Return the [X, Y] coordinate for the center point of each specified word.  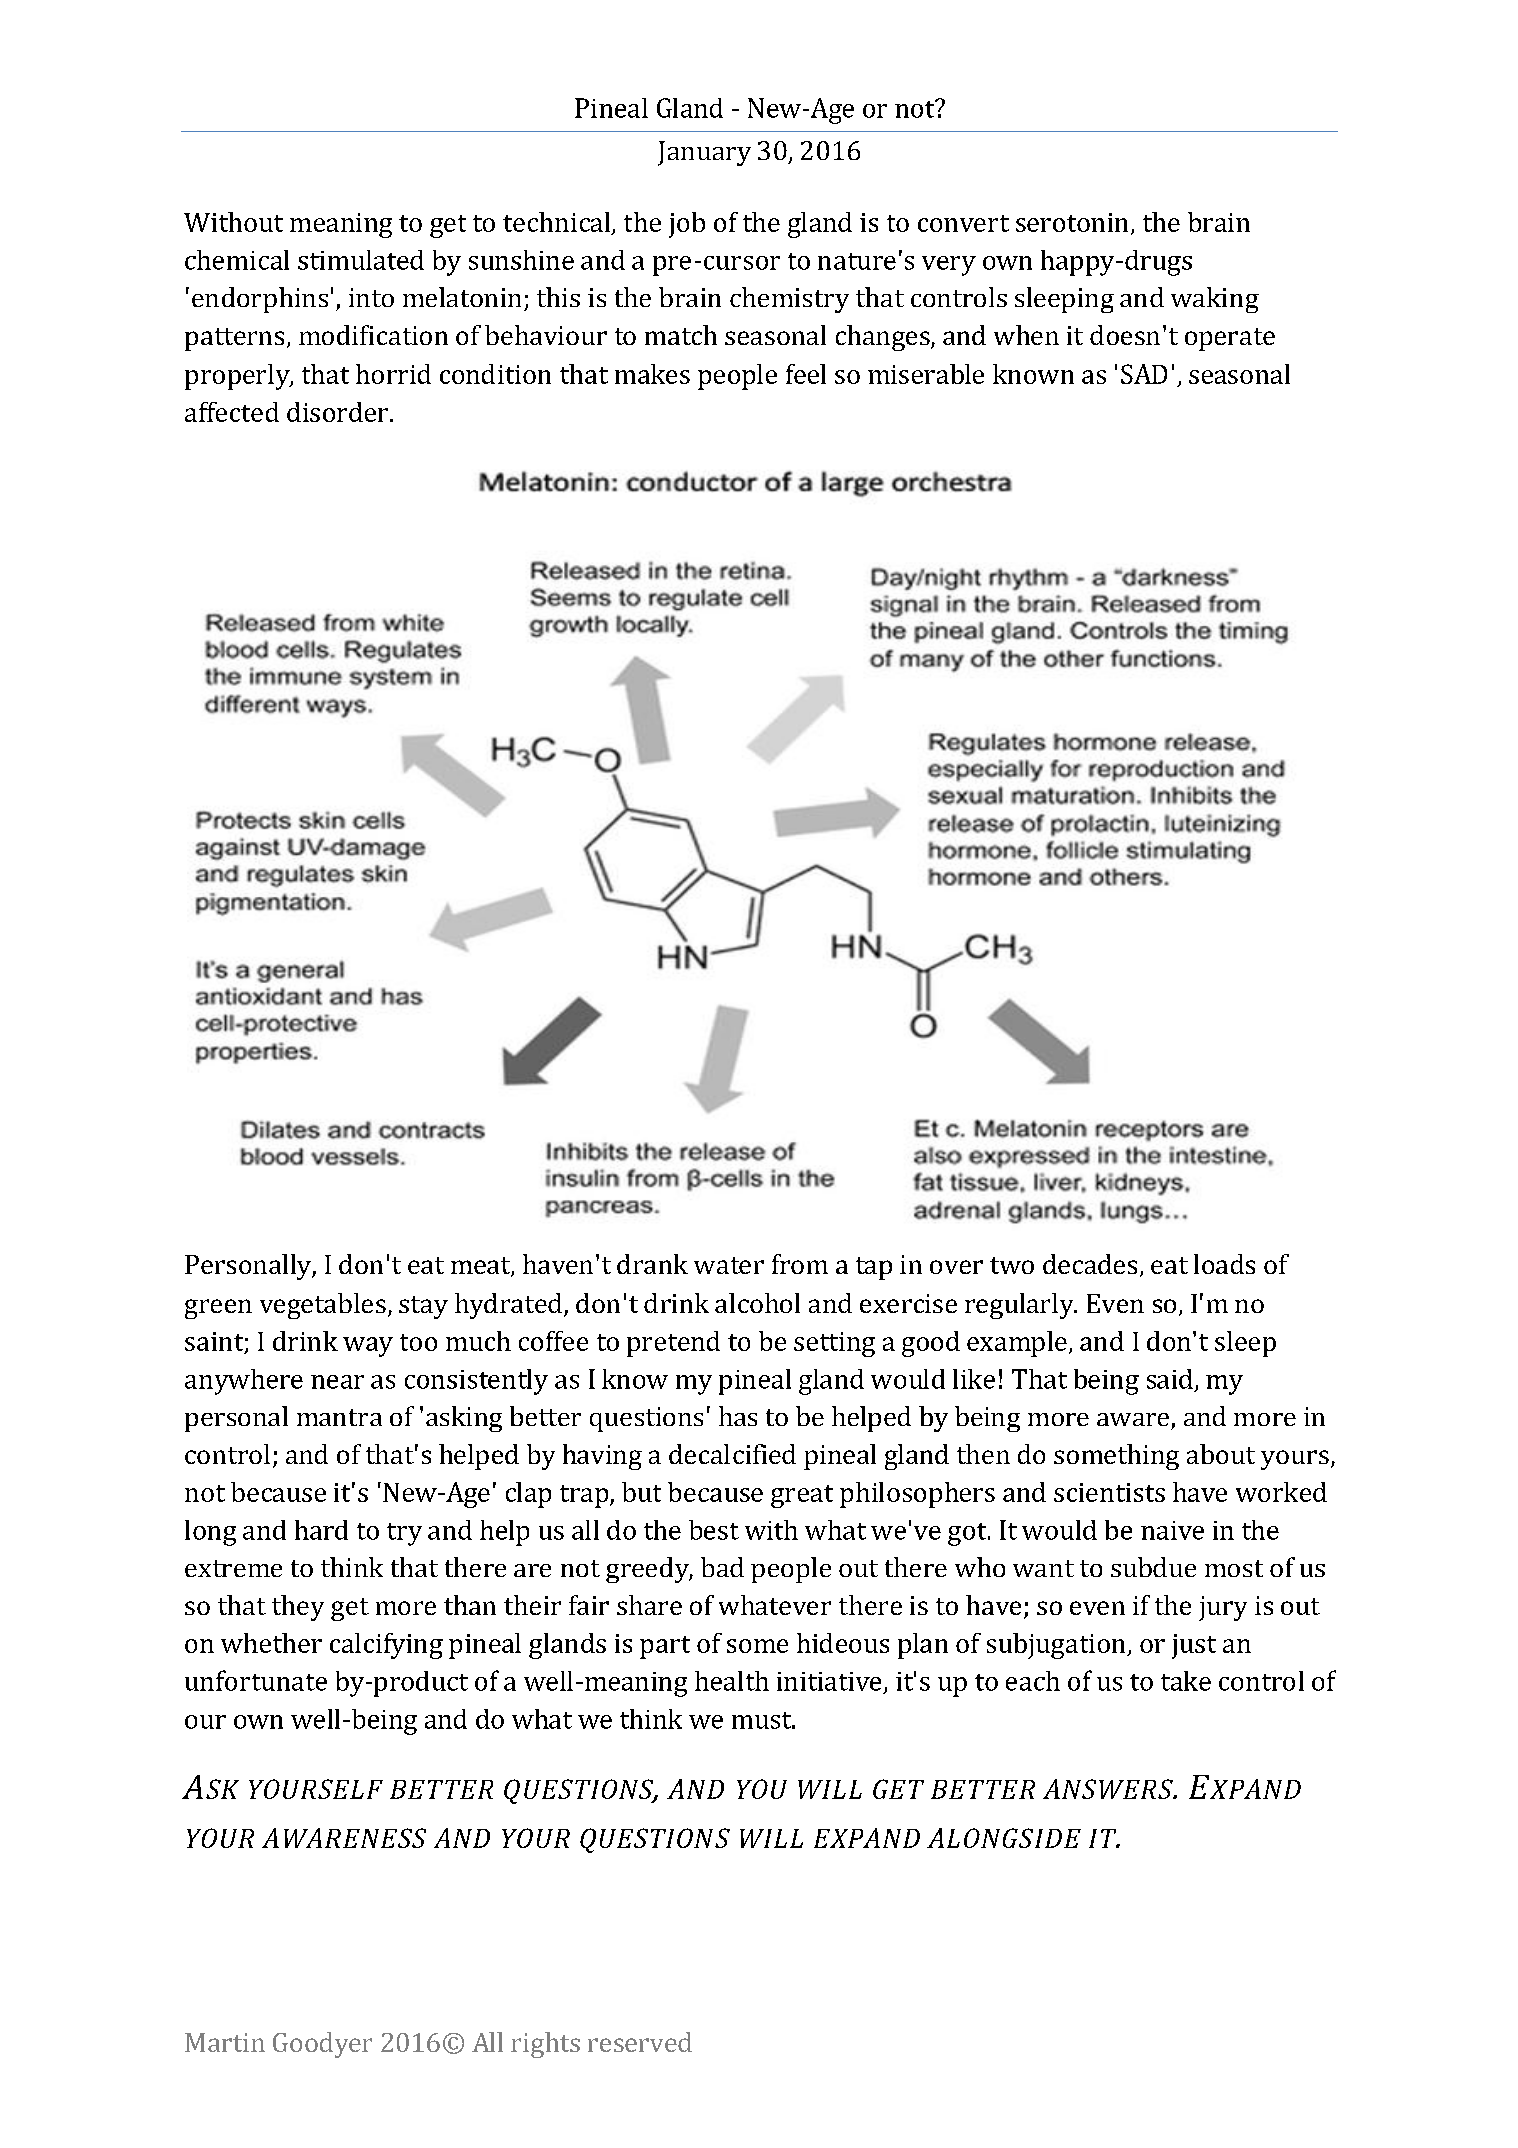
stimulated [361, 260]
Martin [225, 2042]
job [687, 225]
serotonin [1072, 222]
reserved [640, 2042]
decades [1090, 1264]
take [1186, 1681]
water [729, 1265]
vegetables [323, 1306]
